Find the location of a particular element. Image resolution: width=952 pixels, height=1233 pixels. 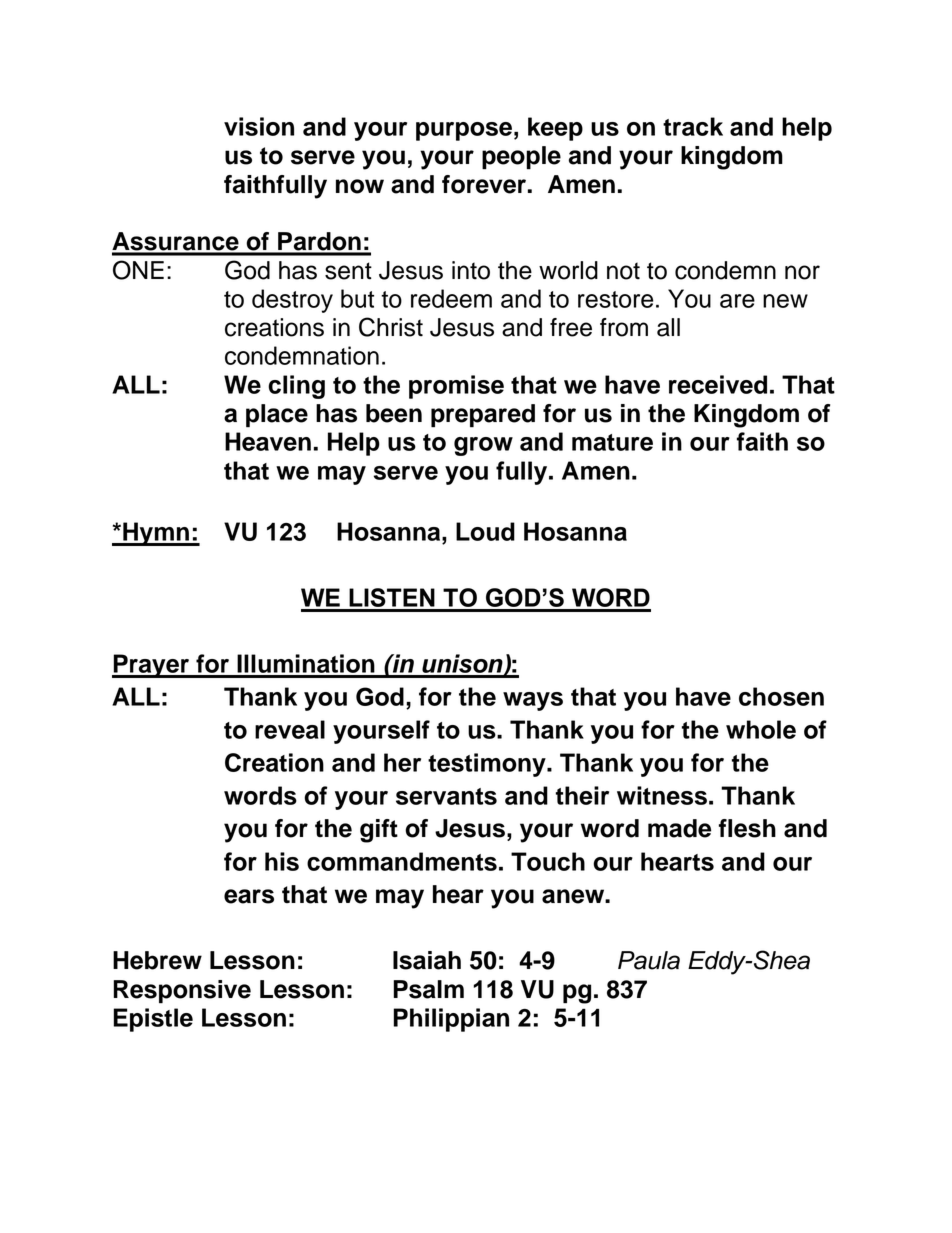

vision is located at coordinates (259, 126).
